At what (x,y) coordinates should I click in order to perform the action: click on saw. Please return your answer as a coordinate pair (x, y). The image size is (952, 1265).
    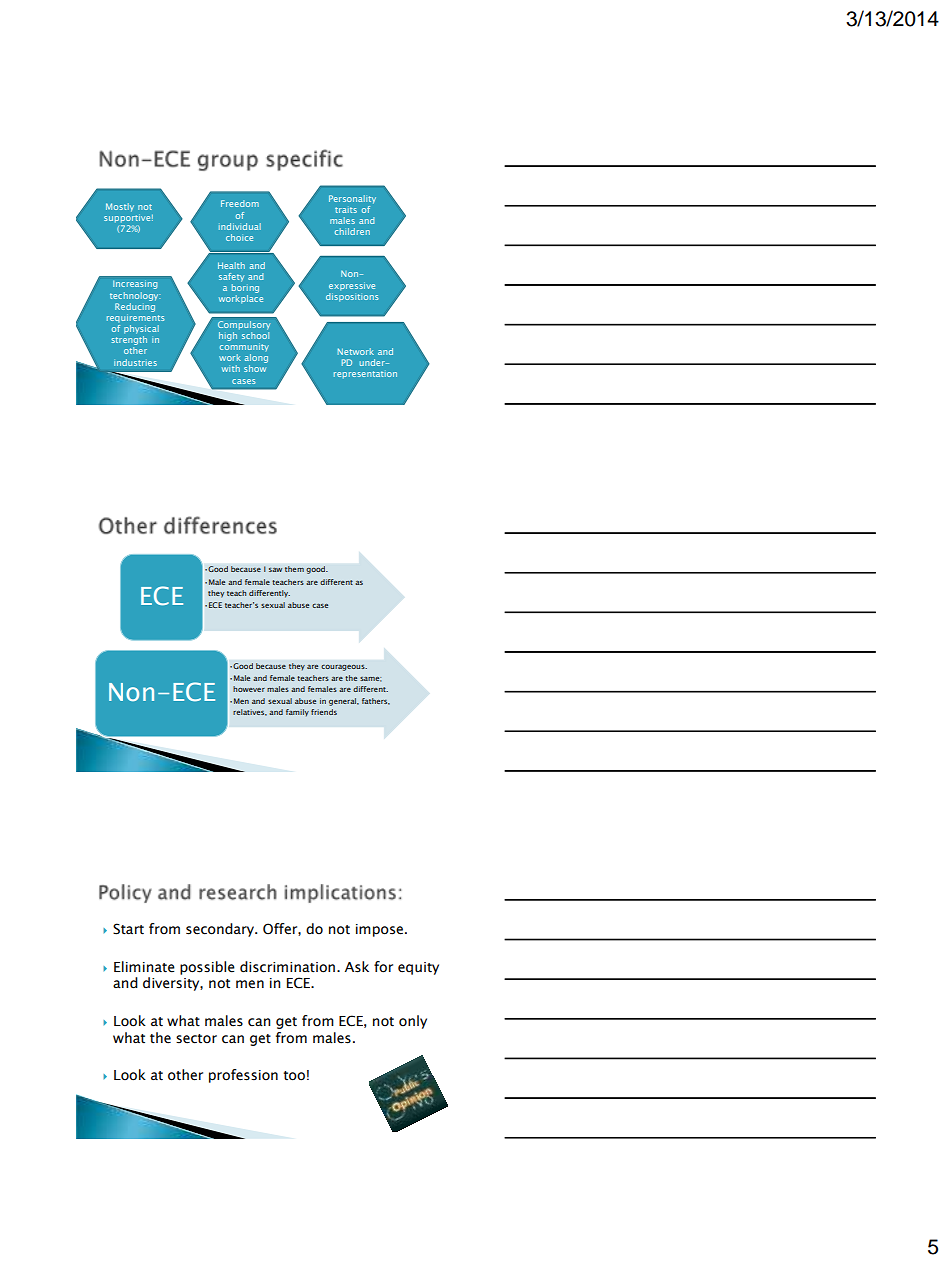
    Looking at the image, I should click on (275, 570).
